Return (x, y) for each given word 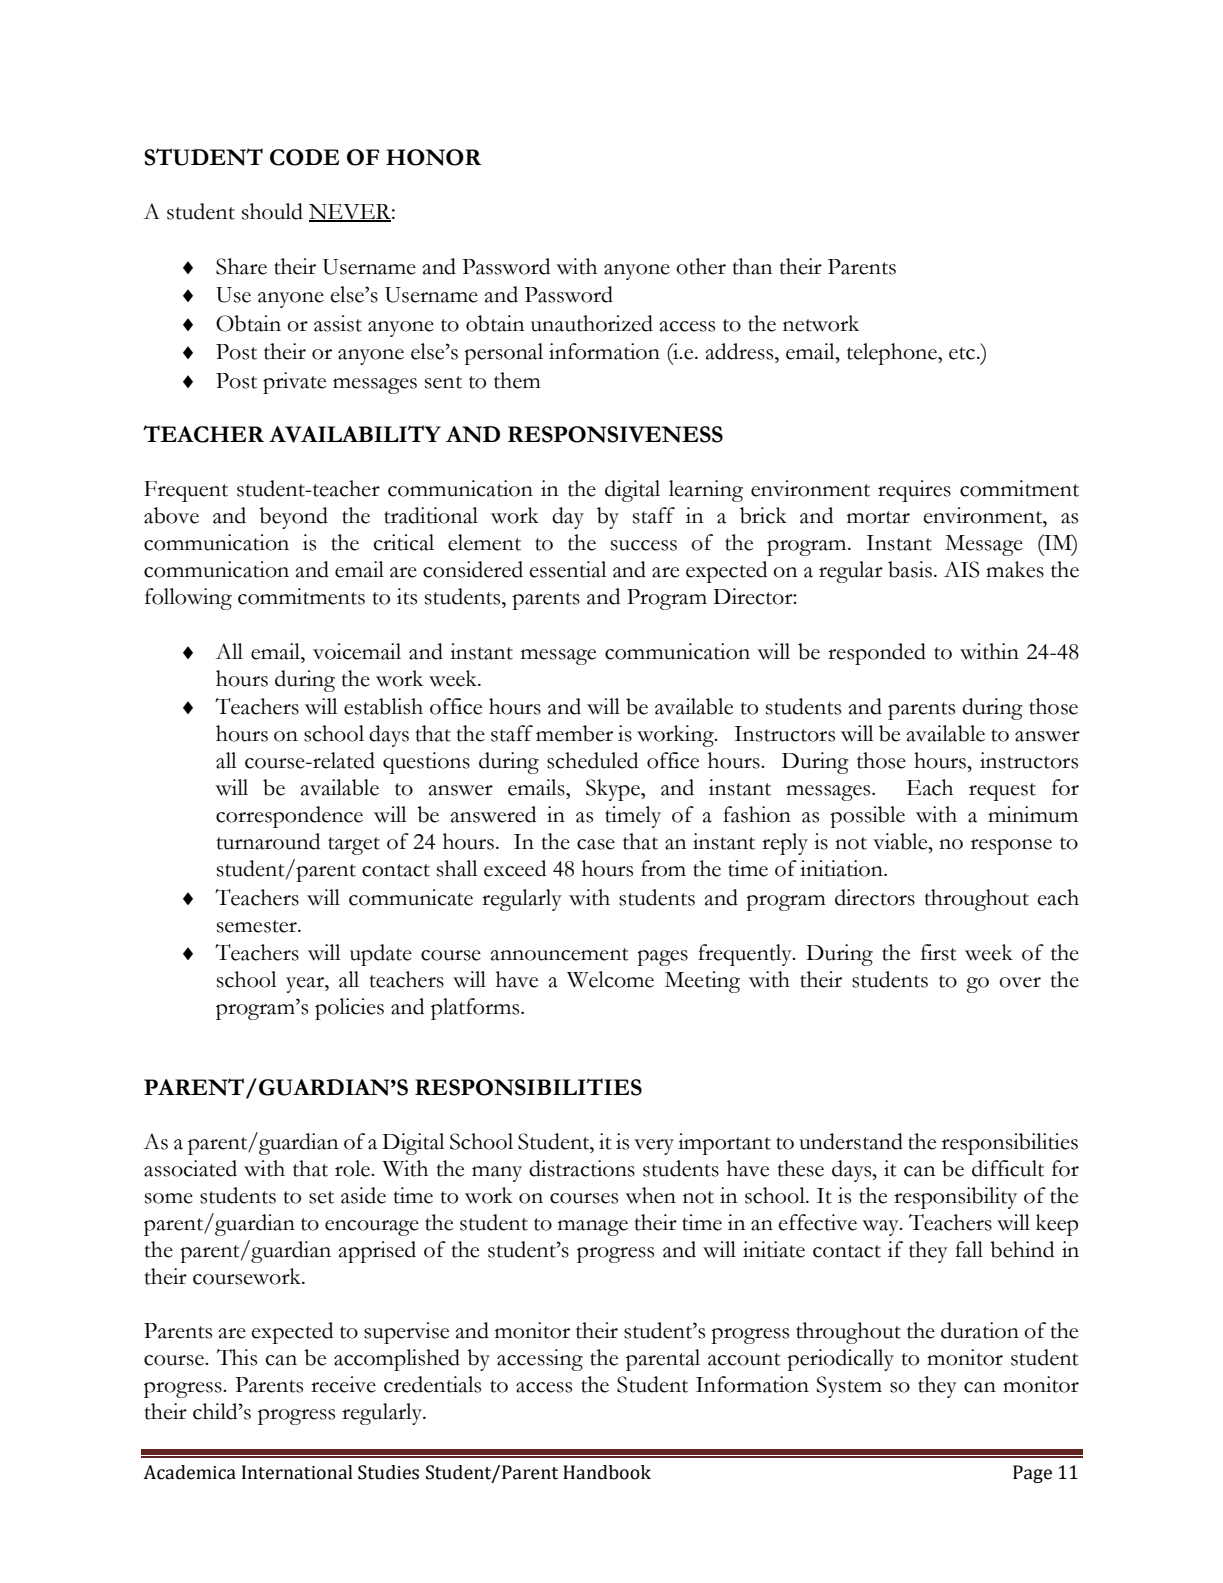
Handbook (607, 1472)
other (701, 266)
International (297, 1472)
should (272, 211)
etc (963, 353)
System (849, 1387)
